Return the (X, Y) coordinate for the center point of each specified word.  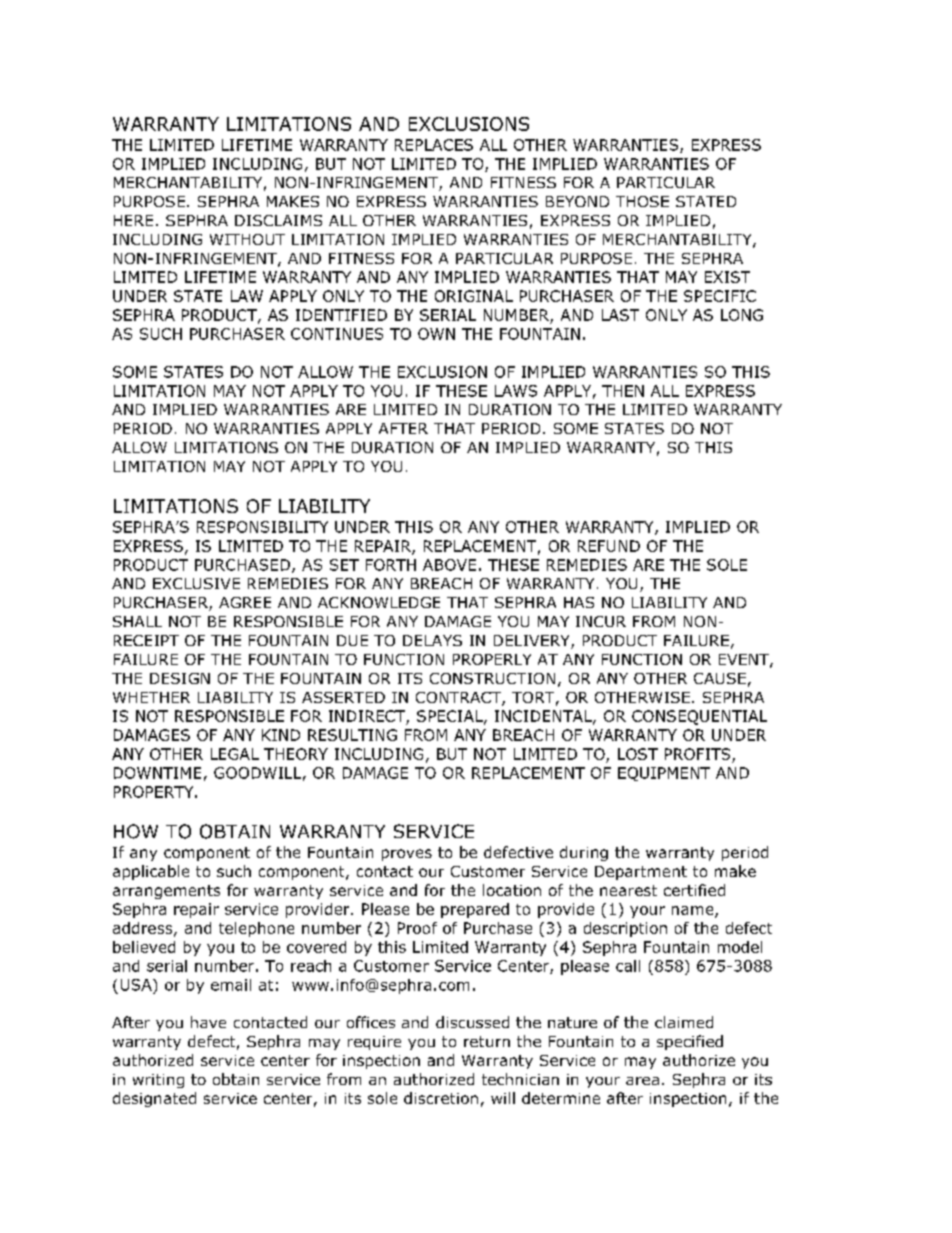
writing (158, 1081)
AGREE (245, 602)
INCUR (601, 621)
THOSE (642, 201)
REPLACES (434, 145)
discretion (441, 1098)
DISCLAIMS (278, 220)
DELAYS (432, 640)
